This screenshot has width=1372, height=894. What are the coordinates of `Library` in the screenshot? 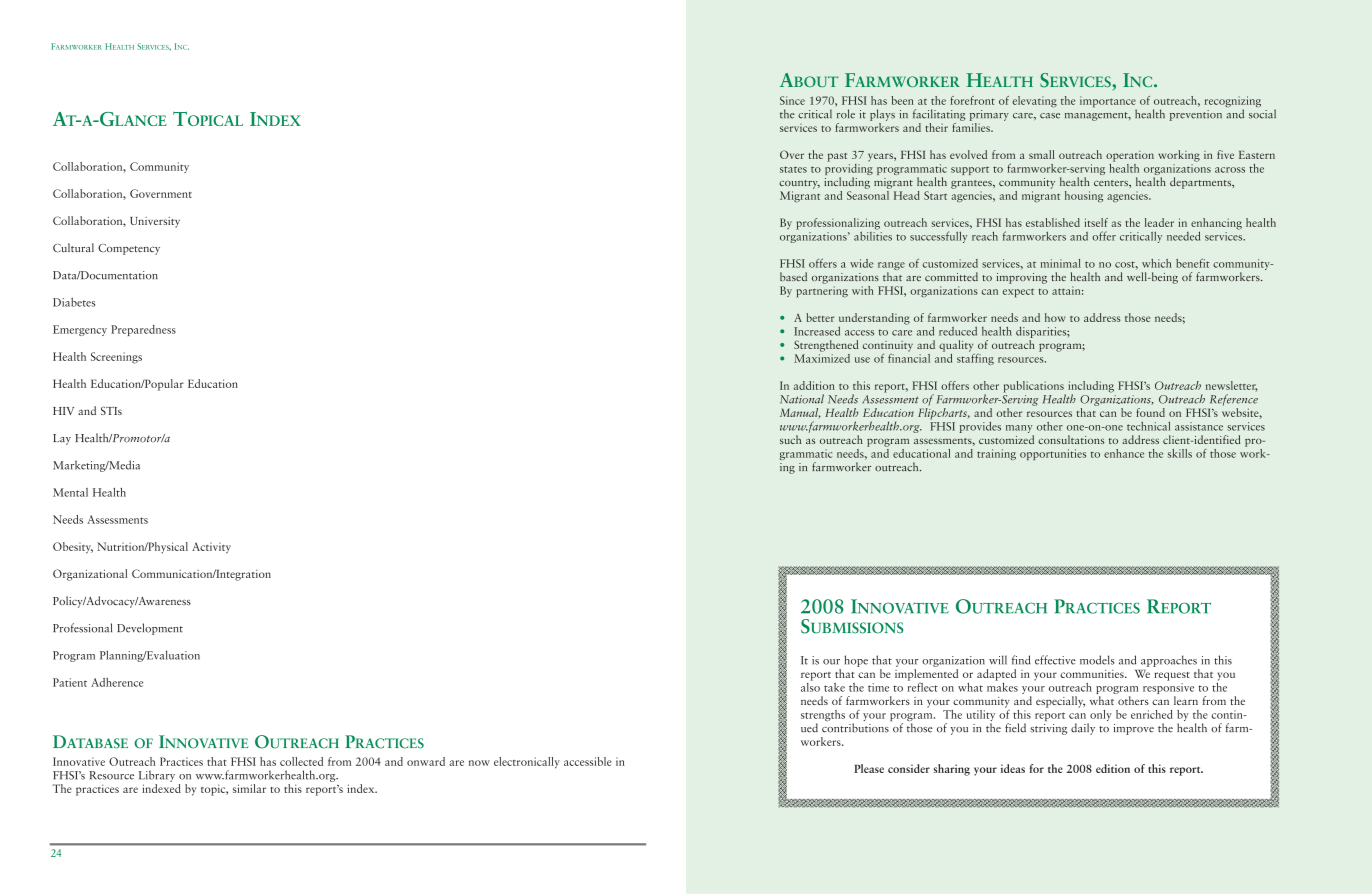 It's located at (157, 776).
